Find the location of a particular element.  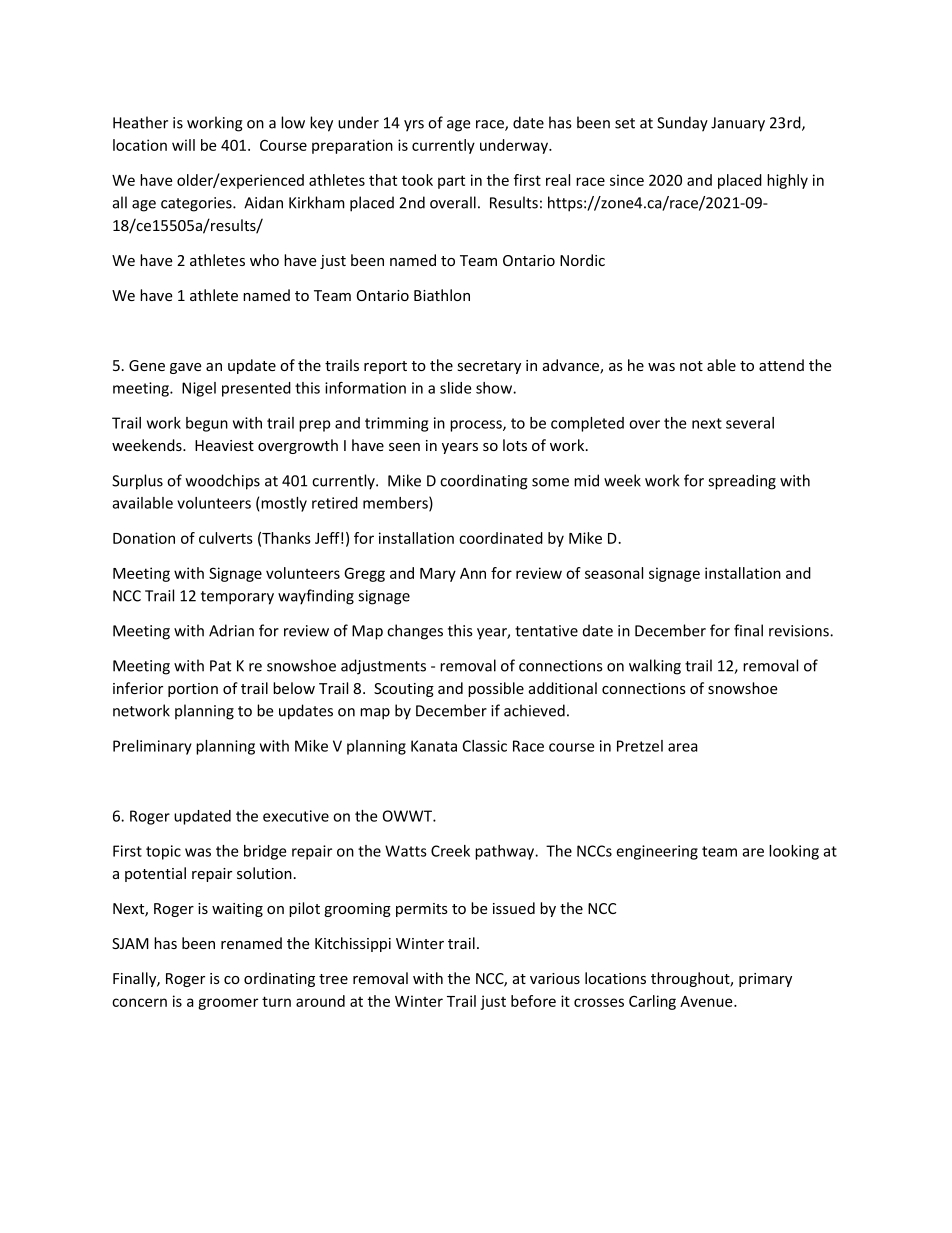

will is located at coordinates (183, 145).
